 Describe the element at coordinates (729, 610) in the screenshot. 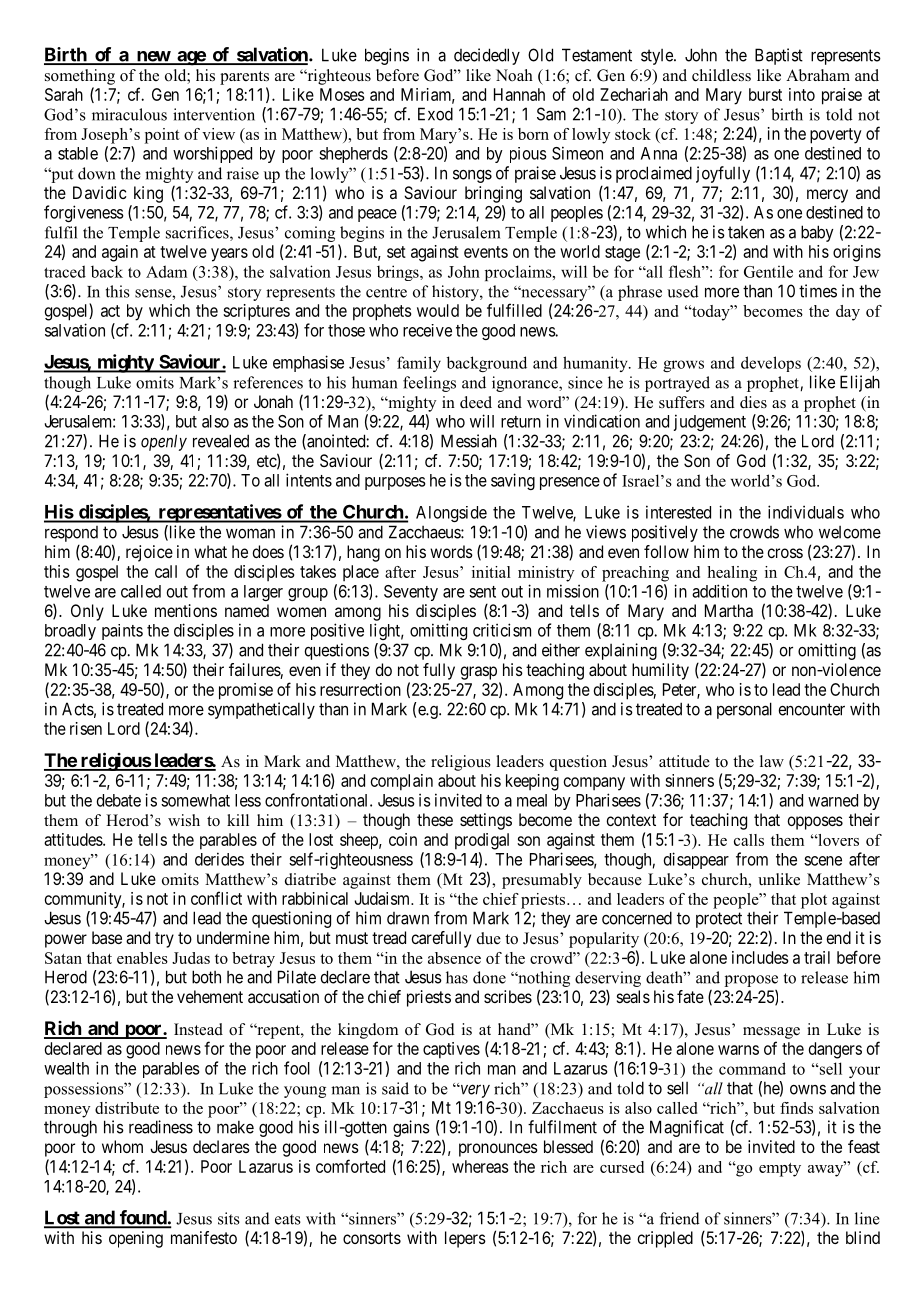

I see `Martha` at that location.
